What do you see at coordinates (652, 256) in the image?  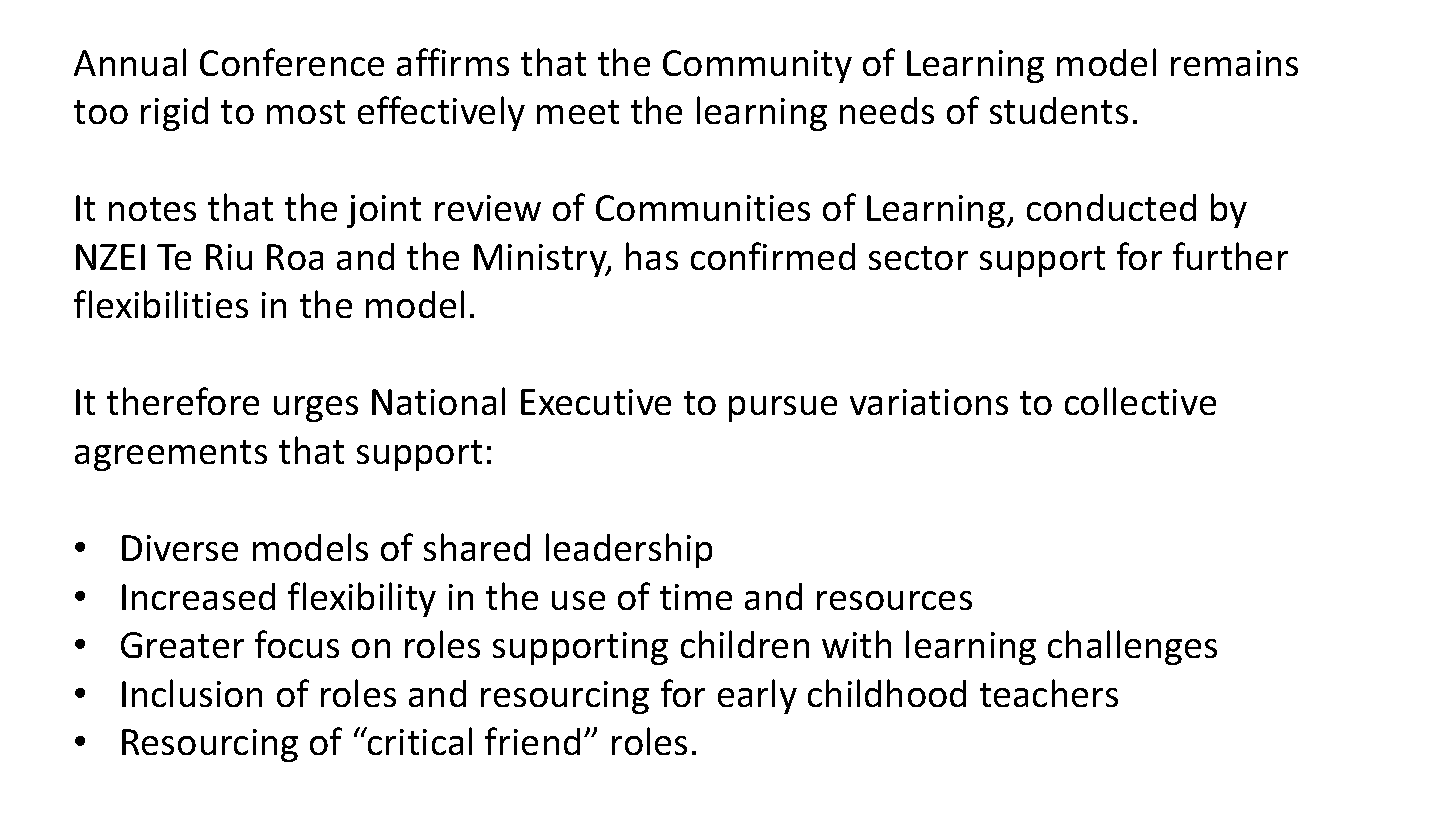 I see `has` at bounding box center [652, 256].
